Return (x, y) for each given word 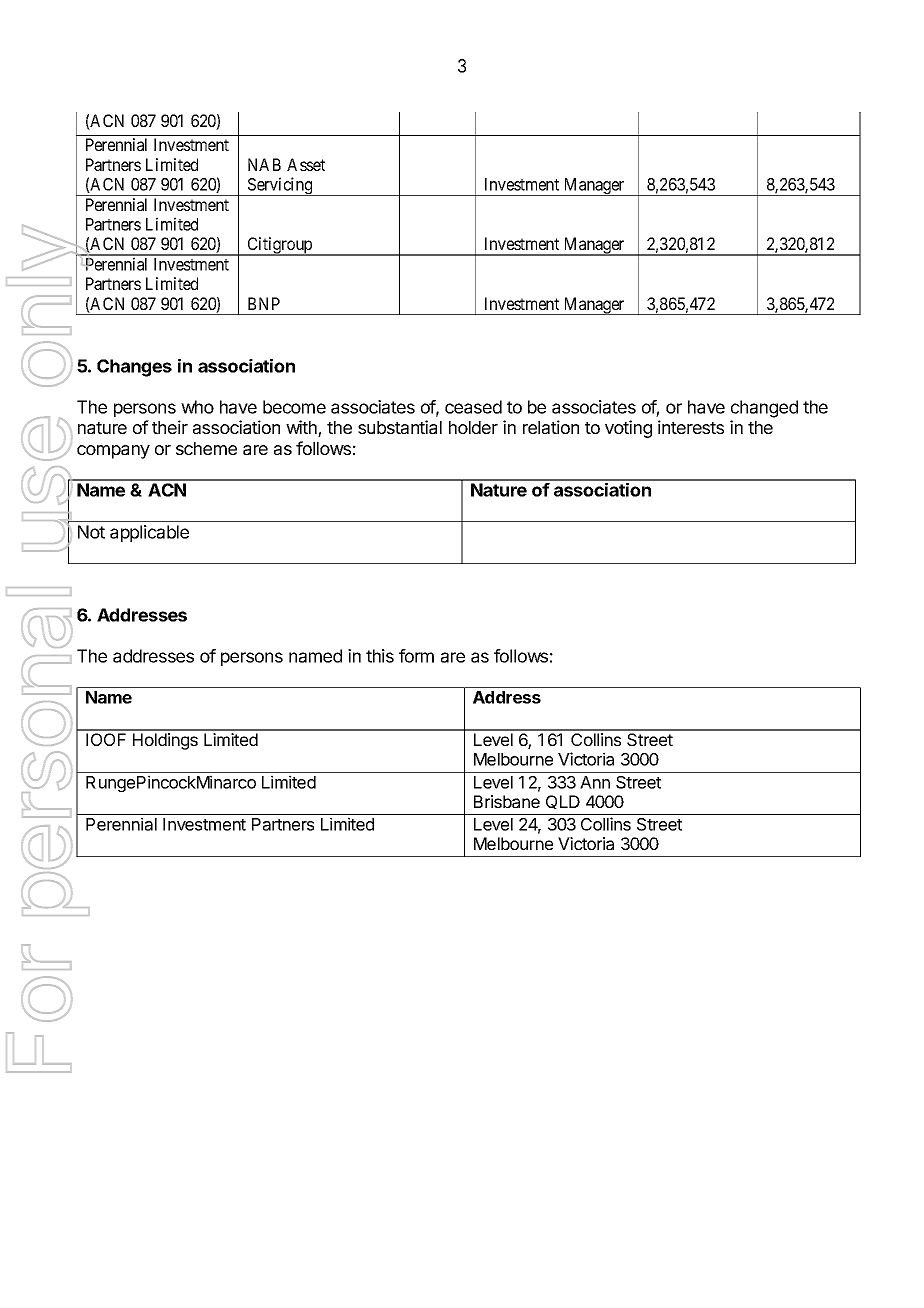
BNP (264, 303)
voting (628, 429)
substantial (400, 427)
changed (764, 409)
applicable (149, 533)
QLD (563, 802)
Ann (595, 782)
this (380, 656)
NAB (264, 164)
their (170, 427)
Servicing (280, 186)
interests (691, 427)
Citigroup (279, 246)
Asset (306, 164)
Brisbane (507, 801)
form (416, 656)
